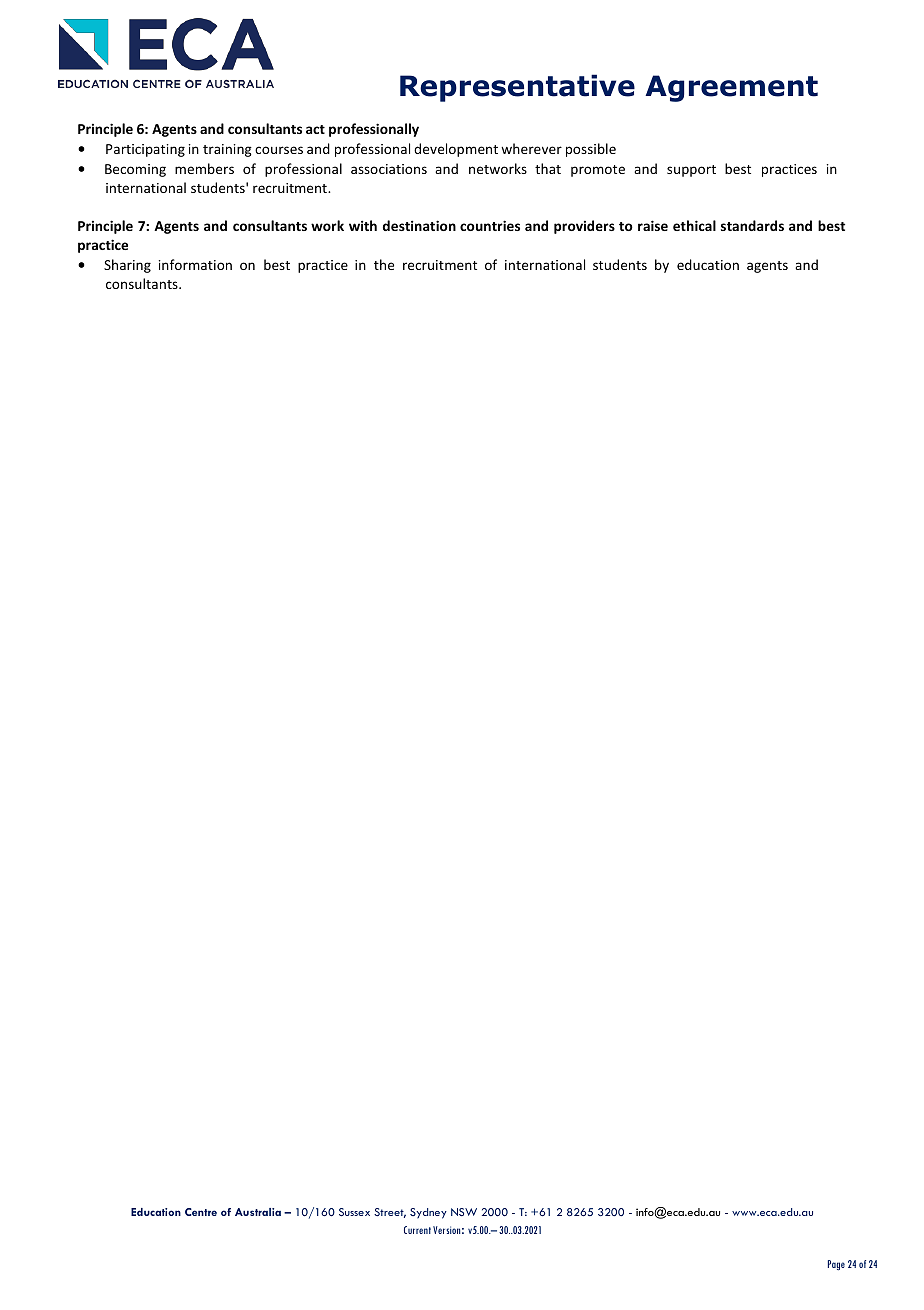  Describe the element at coordinates (127, 266) in the image. I see `Sharing` at that location.
